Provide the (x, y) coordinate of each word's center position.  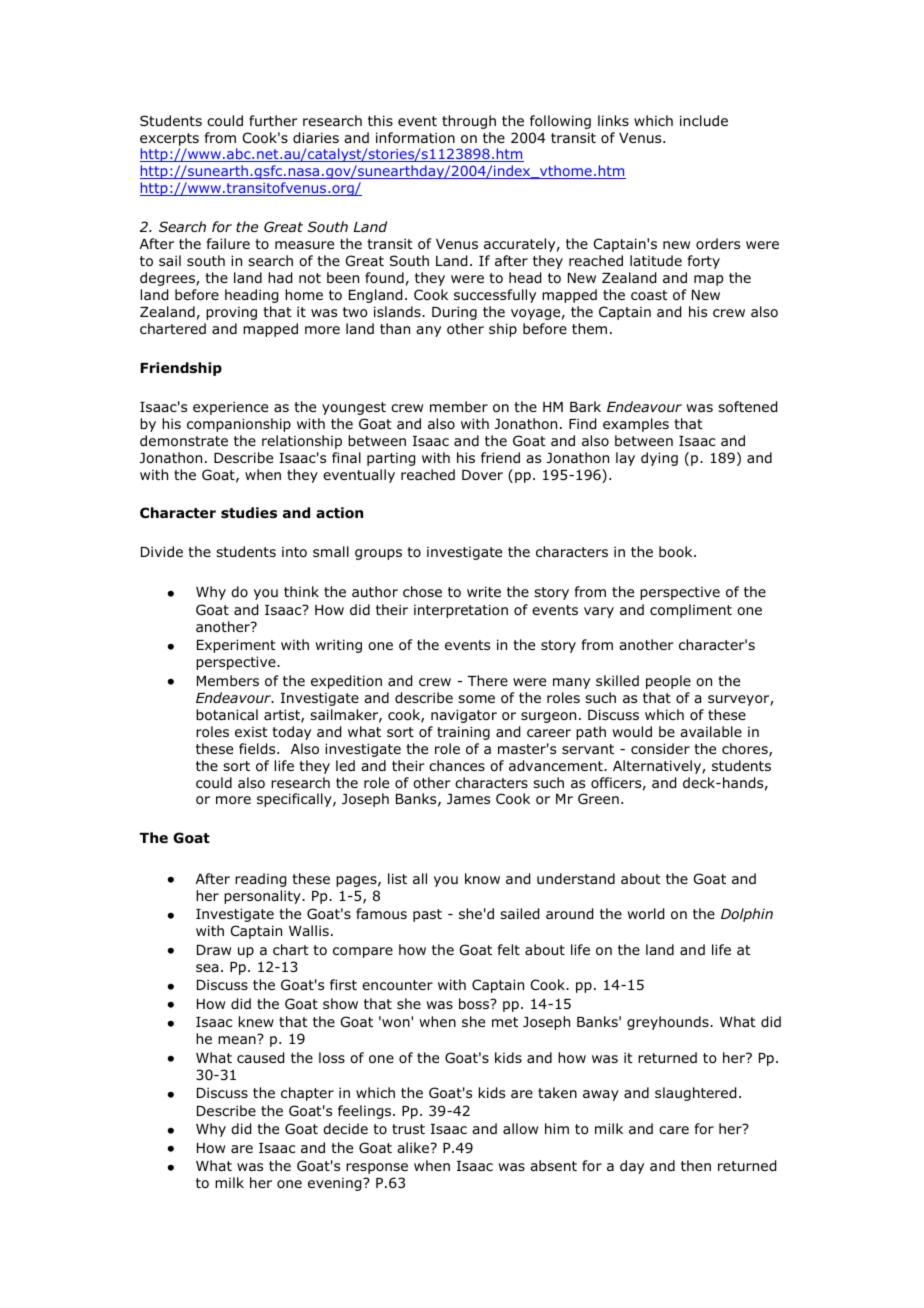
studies (249, 513)
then (696, 1165)
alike (414, 1147)
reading (260, 880)
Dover (482, 475)
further (273, 120)
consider (660, 748)
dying (659, 459)
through (469, 122)
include (704, 120)
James (468, 799)
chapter (307, 1094)
